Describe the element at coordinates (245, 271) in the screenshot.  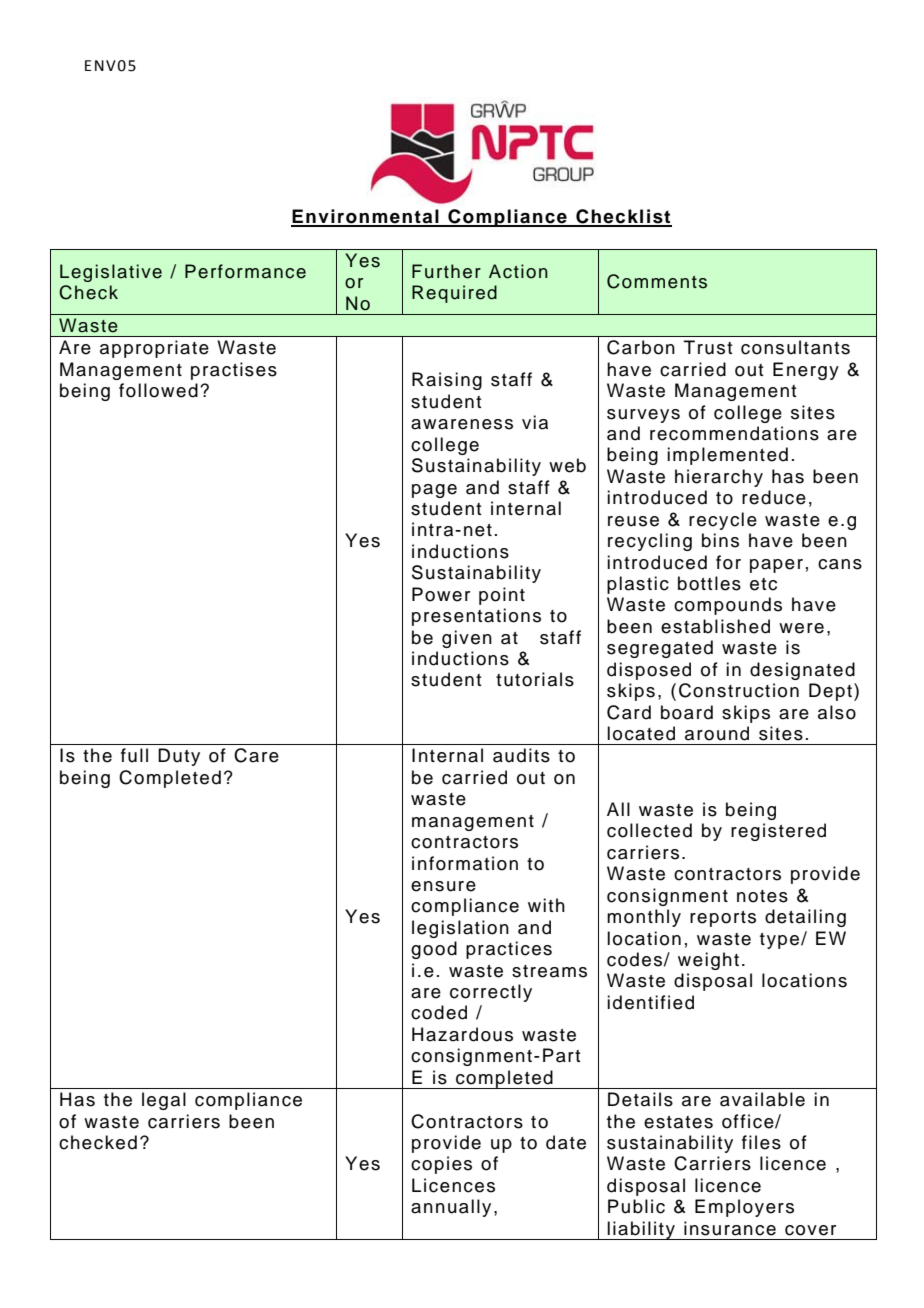
I see `Performance` at that location.
